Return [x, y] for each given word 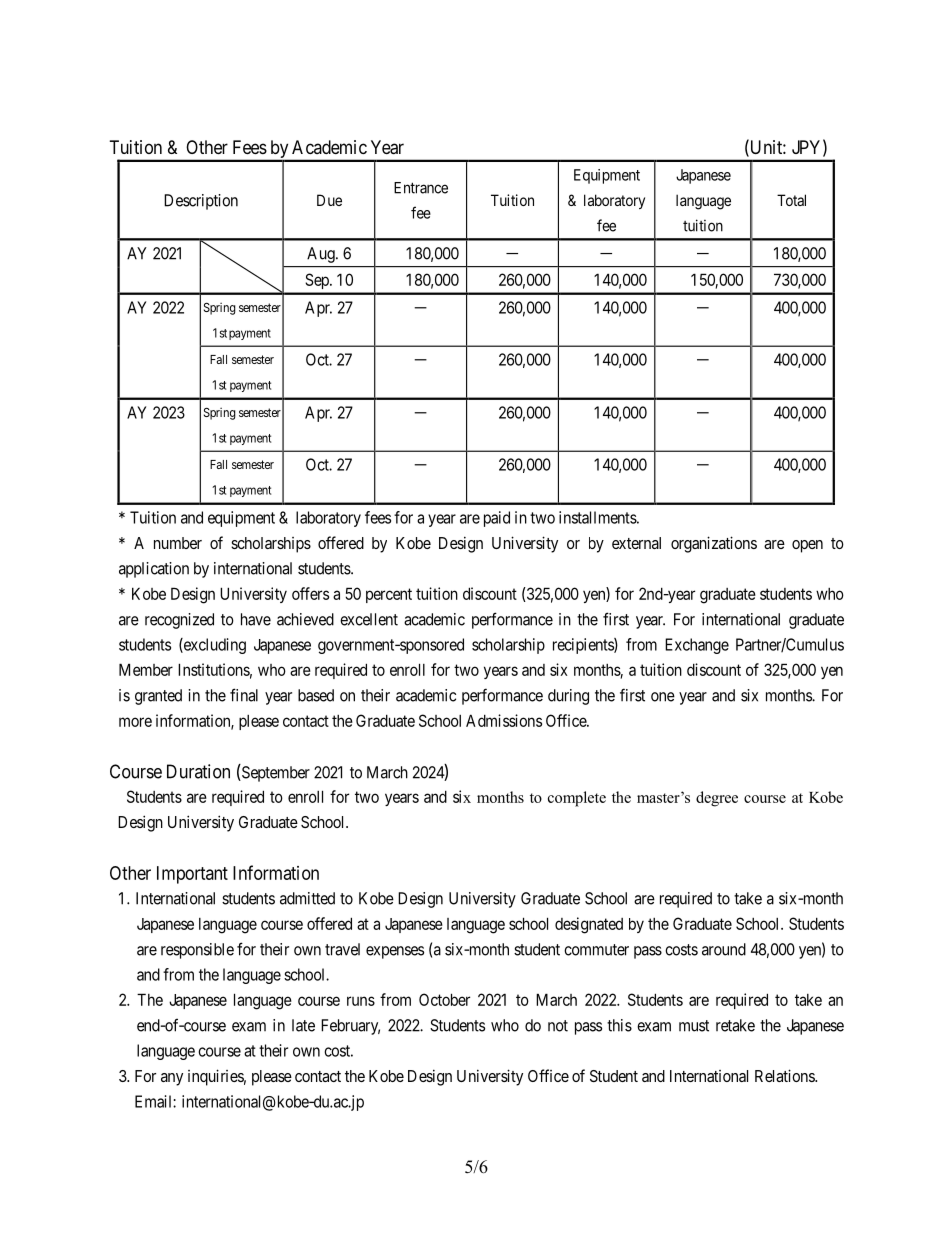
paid [497, 519]
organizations [714, 544]
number [178, 543]
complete [577, 799]
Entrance [421, 188]
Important [192, 875]
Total [791, 200]
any [172, 1079]
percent [389, 595]
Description [201, 202]
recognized [179, 621]
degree [717, 799]
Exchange [697, 646]
